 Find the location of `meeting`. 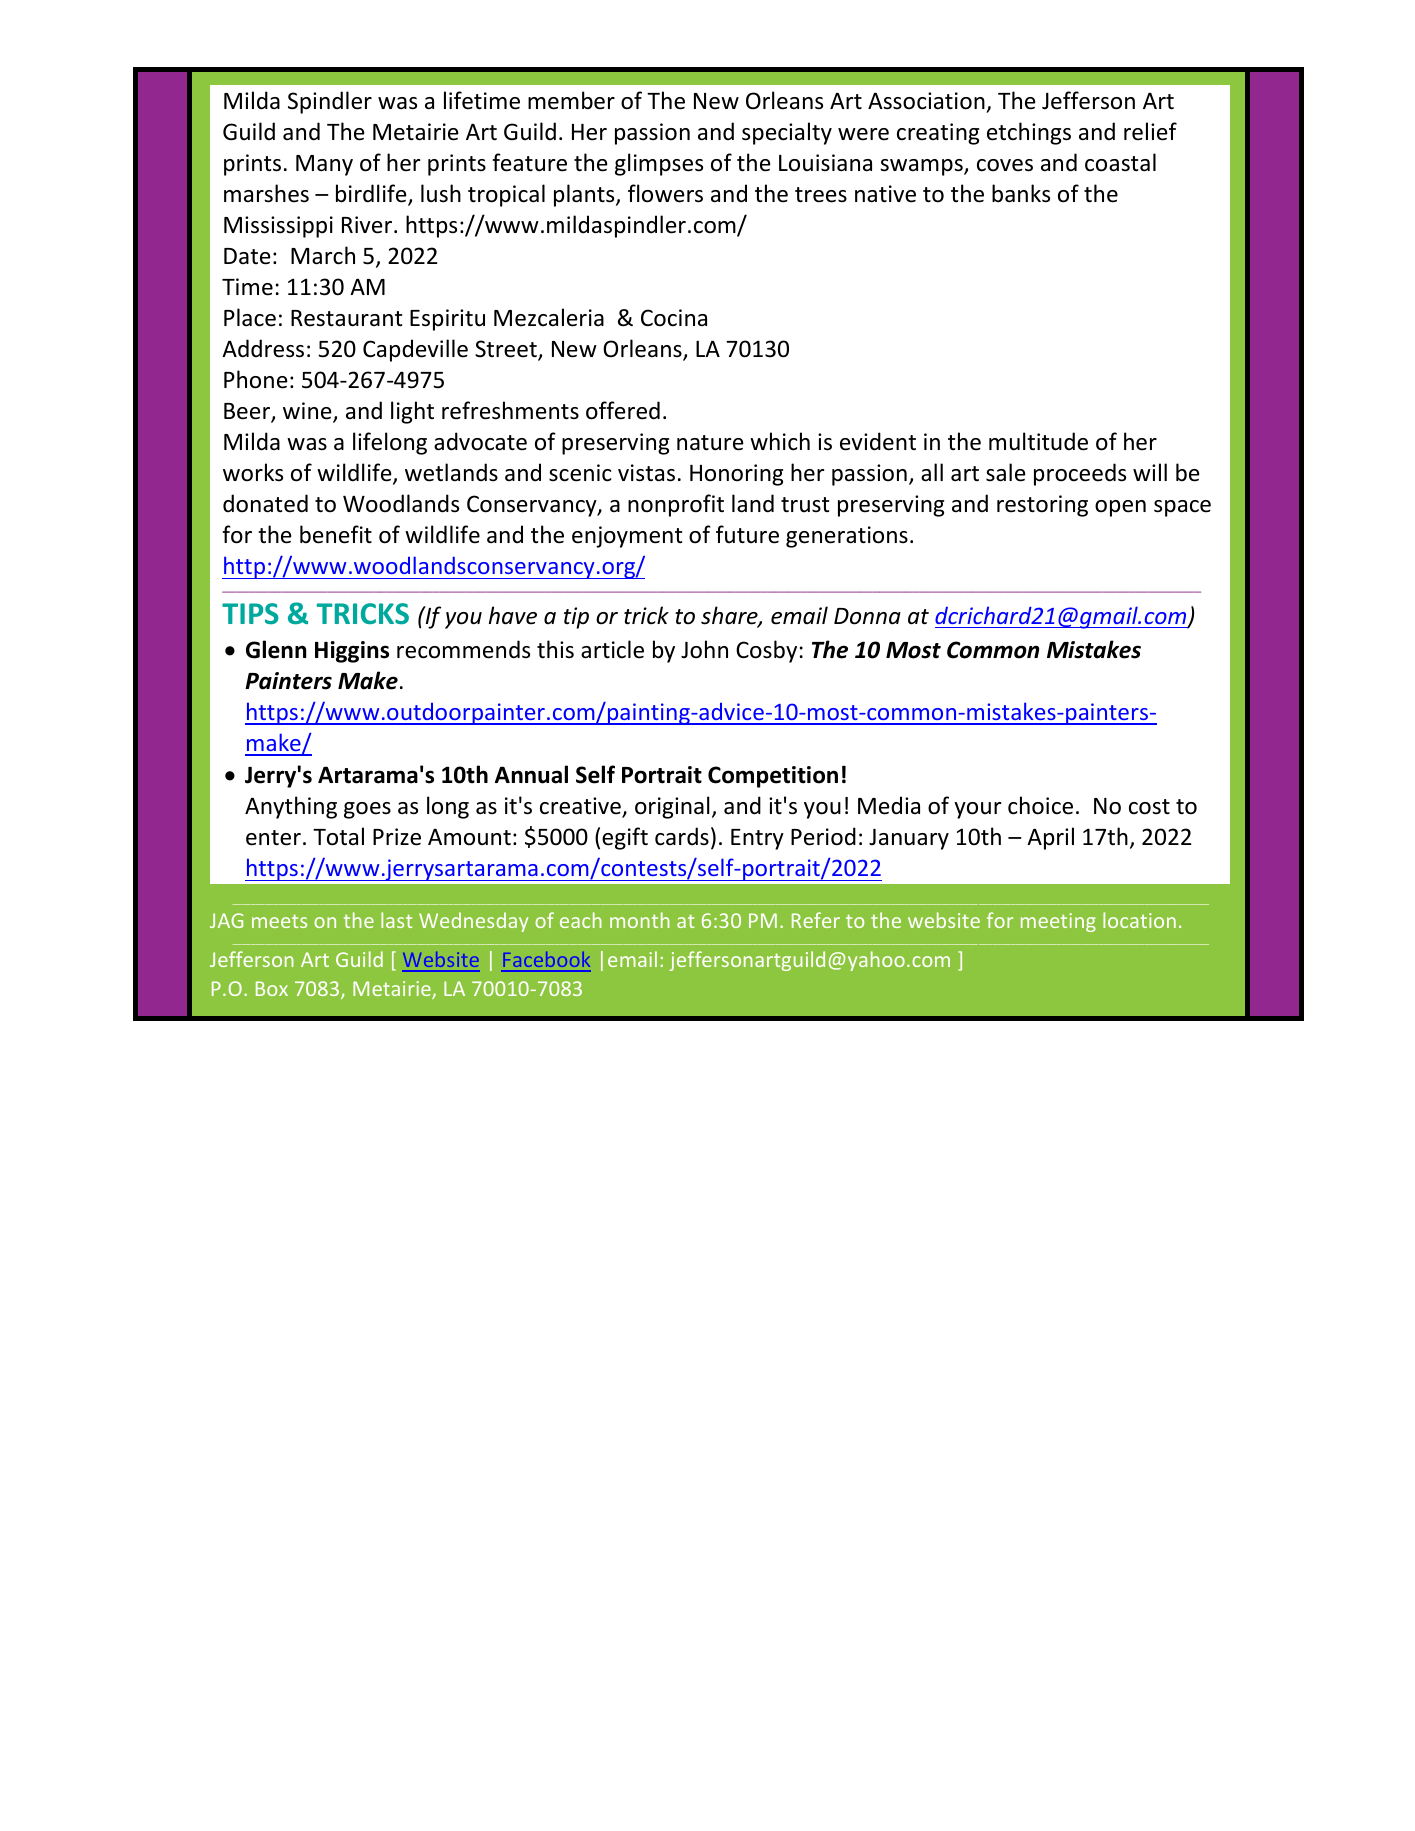

meeting is located at coordinates (1058, 922).
